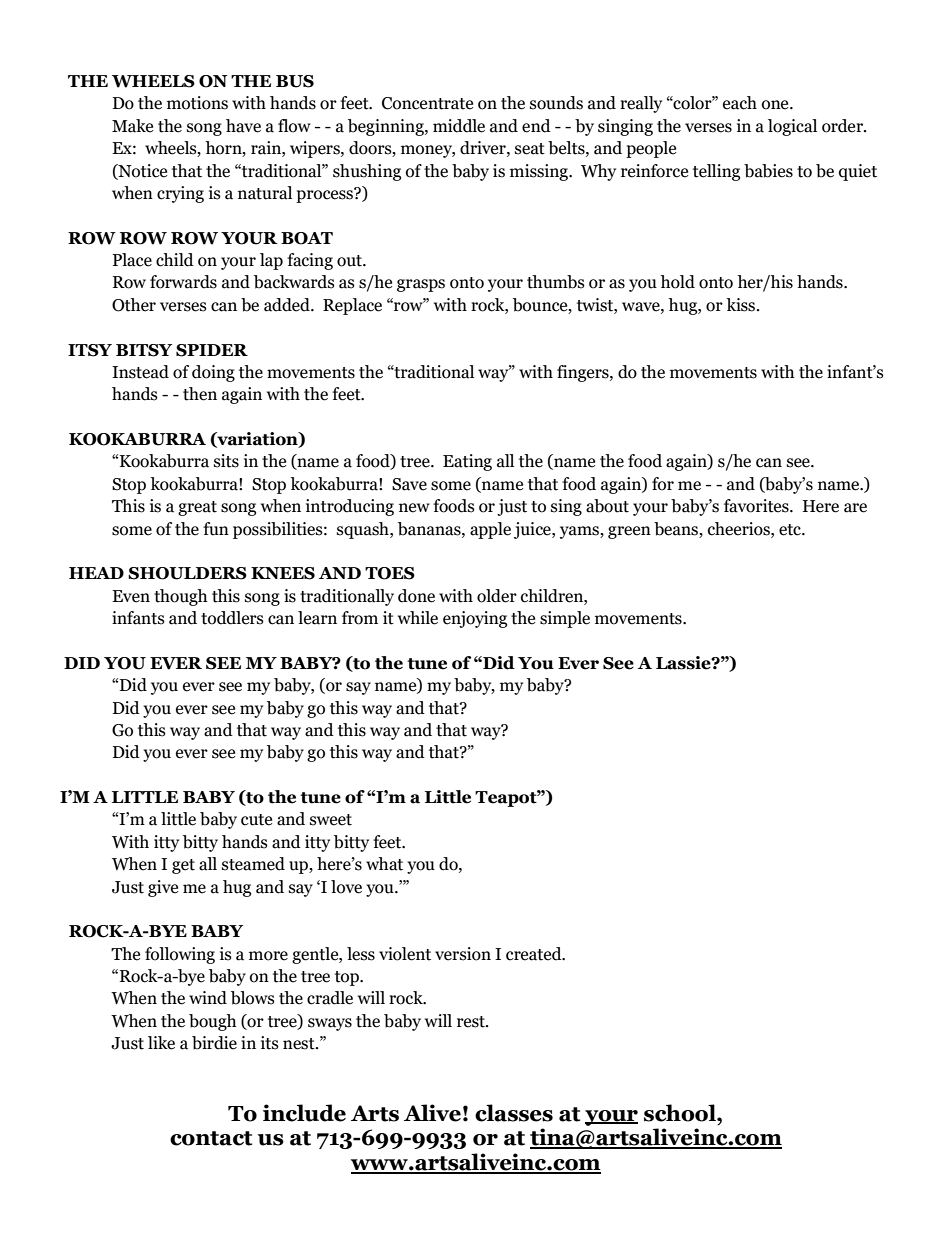 The image size is (952, 1233). I want to click on contact, so click(211, 1138).
